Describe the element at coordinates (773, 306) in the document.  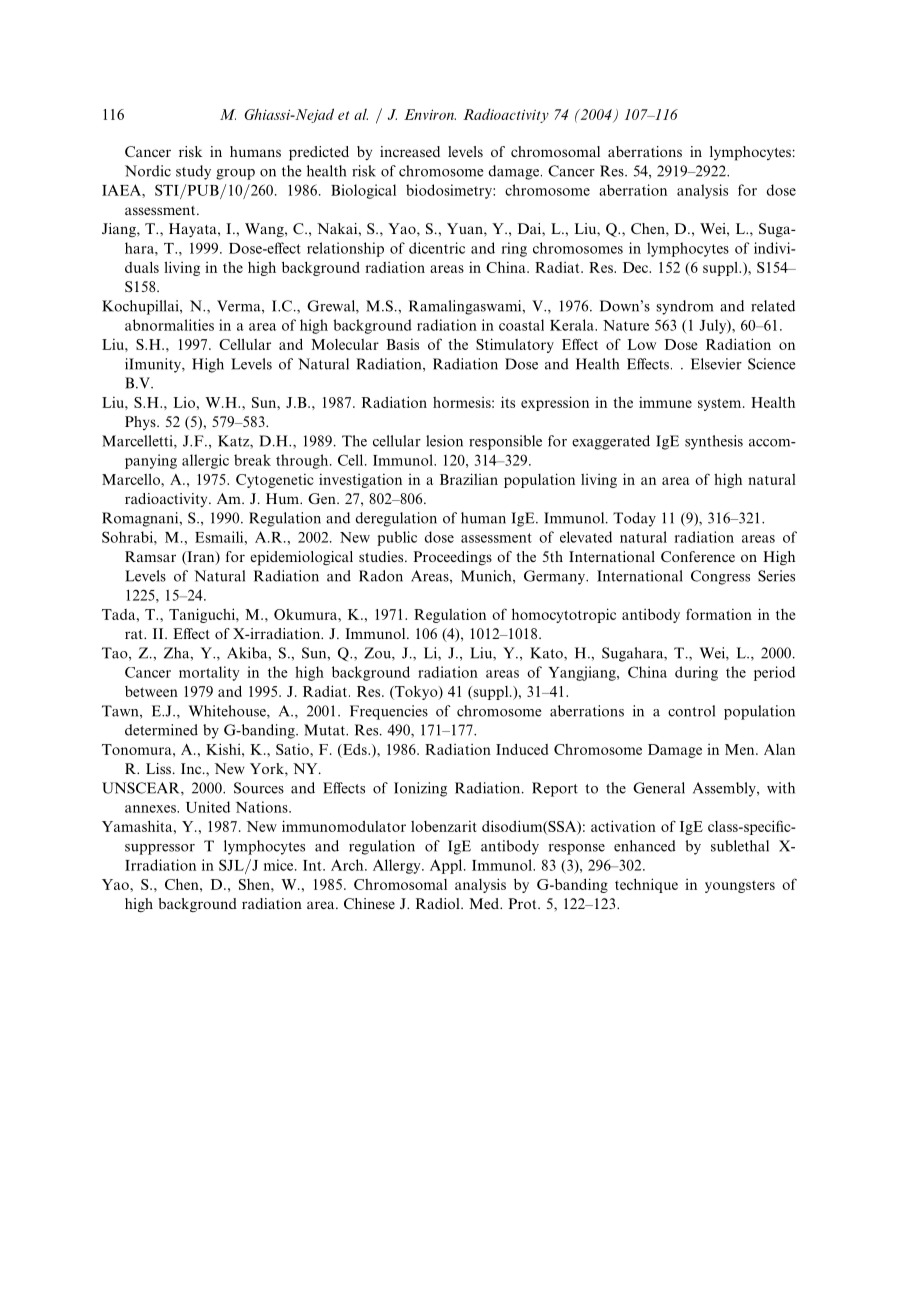
I see `related` at that location.
